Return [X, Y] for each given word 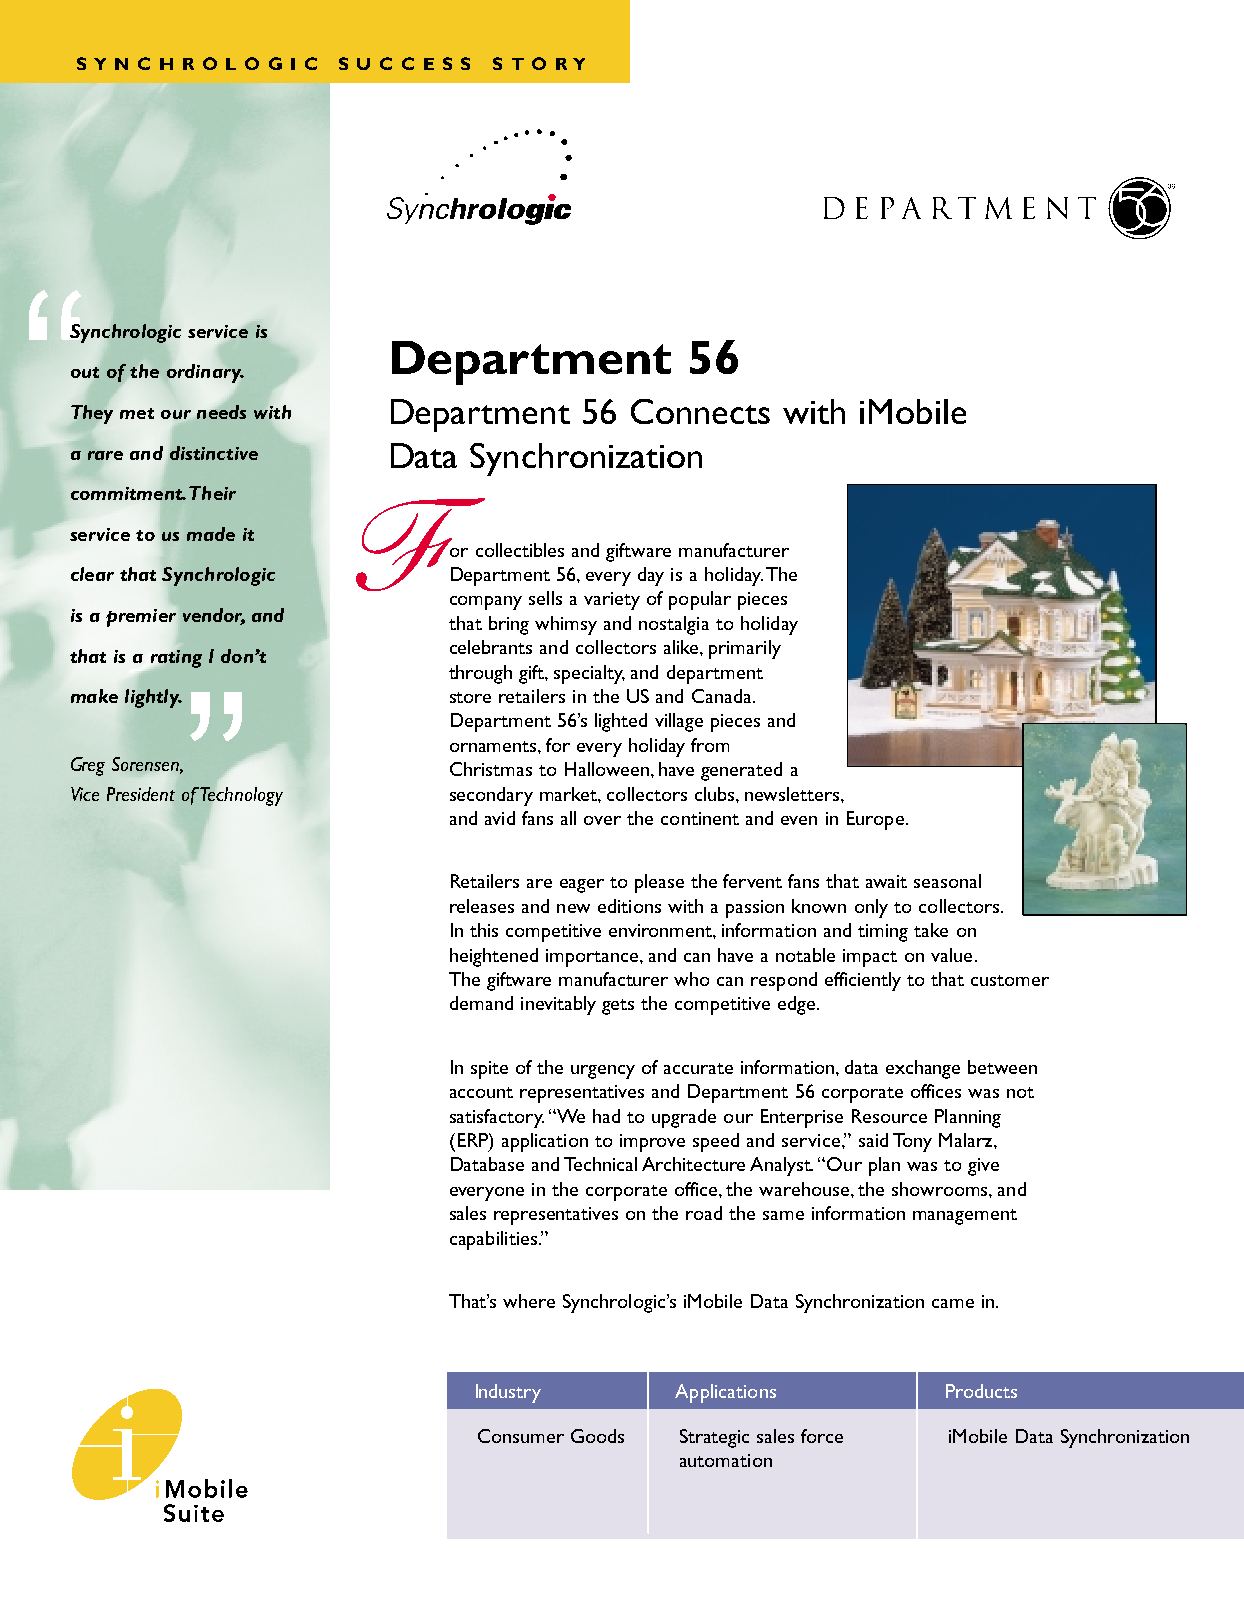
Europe [875, 820]
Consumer [521, 1436]
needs [221, 411]
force [822, 1436]
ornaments [494, 746]
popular [700, 600]
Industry [508, 1393]
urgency [603, 1072]
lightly [153, 698]
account [481, 1092]
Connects [700, 411]
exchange [923, 1069]
